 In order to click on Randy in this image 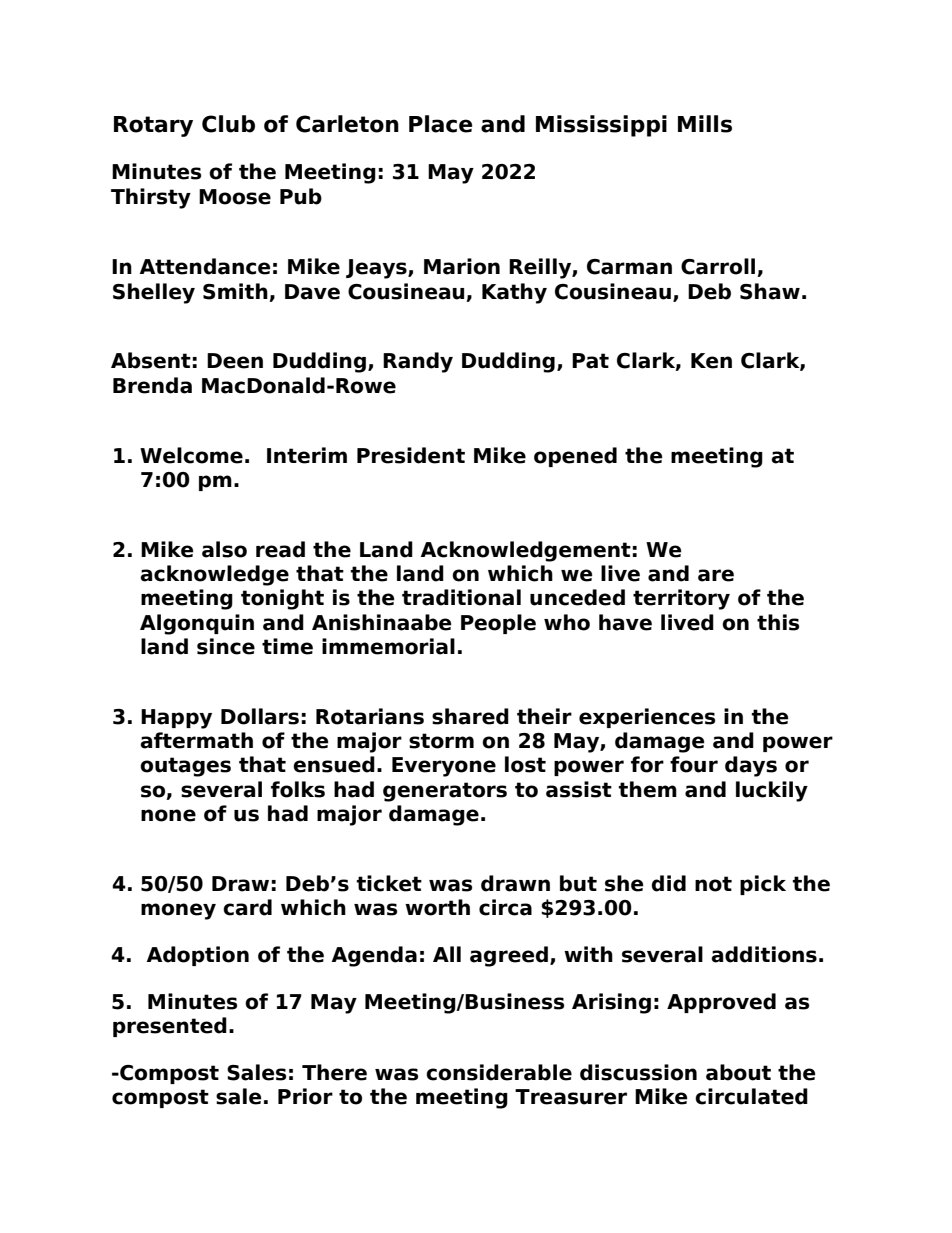, I will do `click(418, 362)`.
